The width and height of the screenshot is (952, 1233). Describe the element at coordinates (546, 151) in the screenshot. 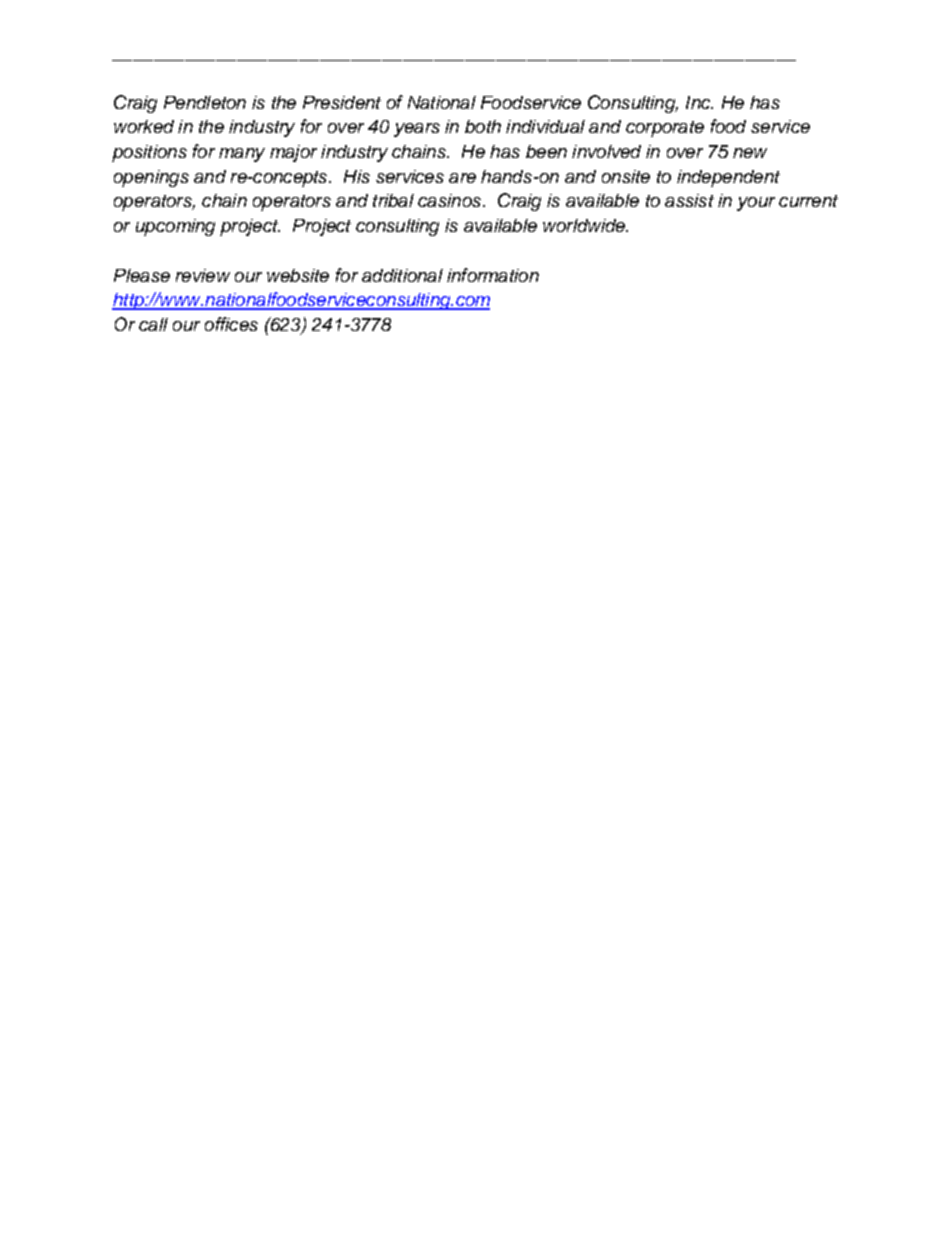

I see `been` at that location.
